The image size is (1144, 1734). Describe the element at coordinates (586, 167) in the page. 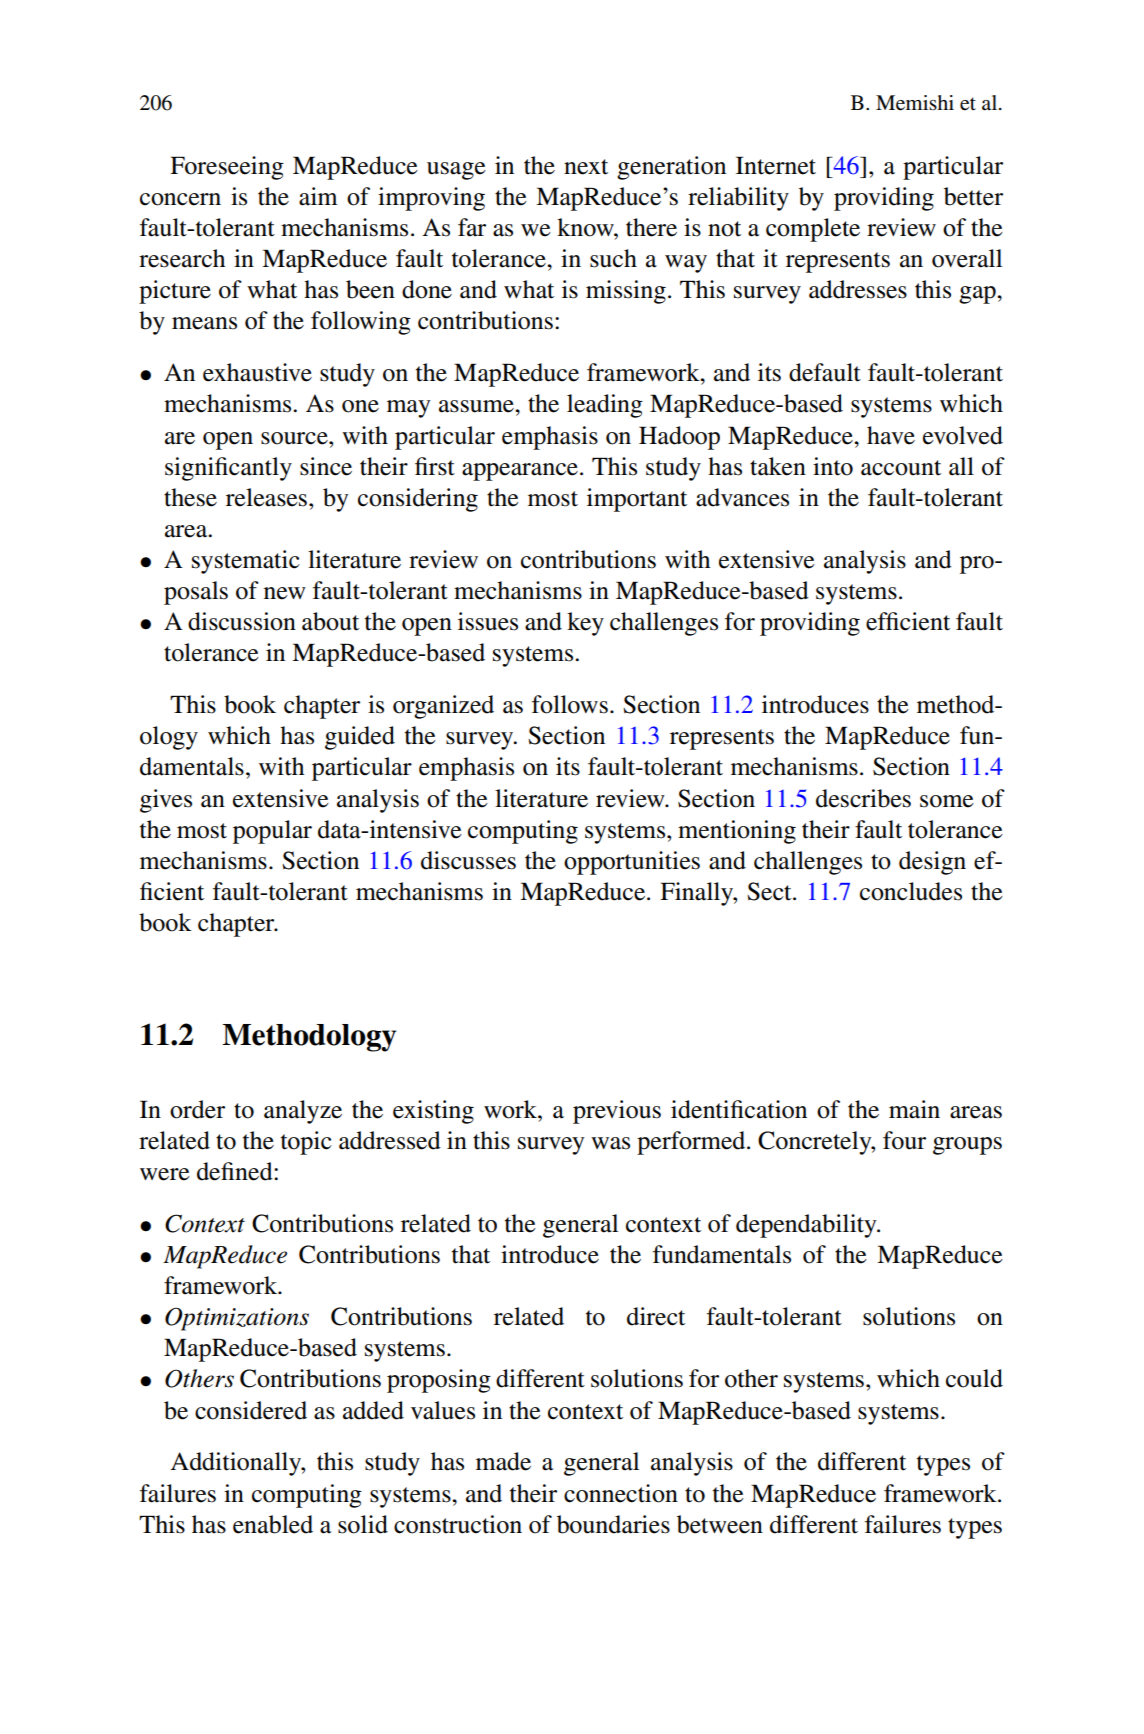

I see `next` at that location.
